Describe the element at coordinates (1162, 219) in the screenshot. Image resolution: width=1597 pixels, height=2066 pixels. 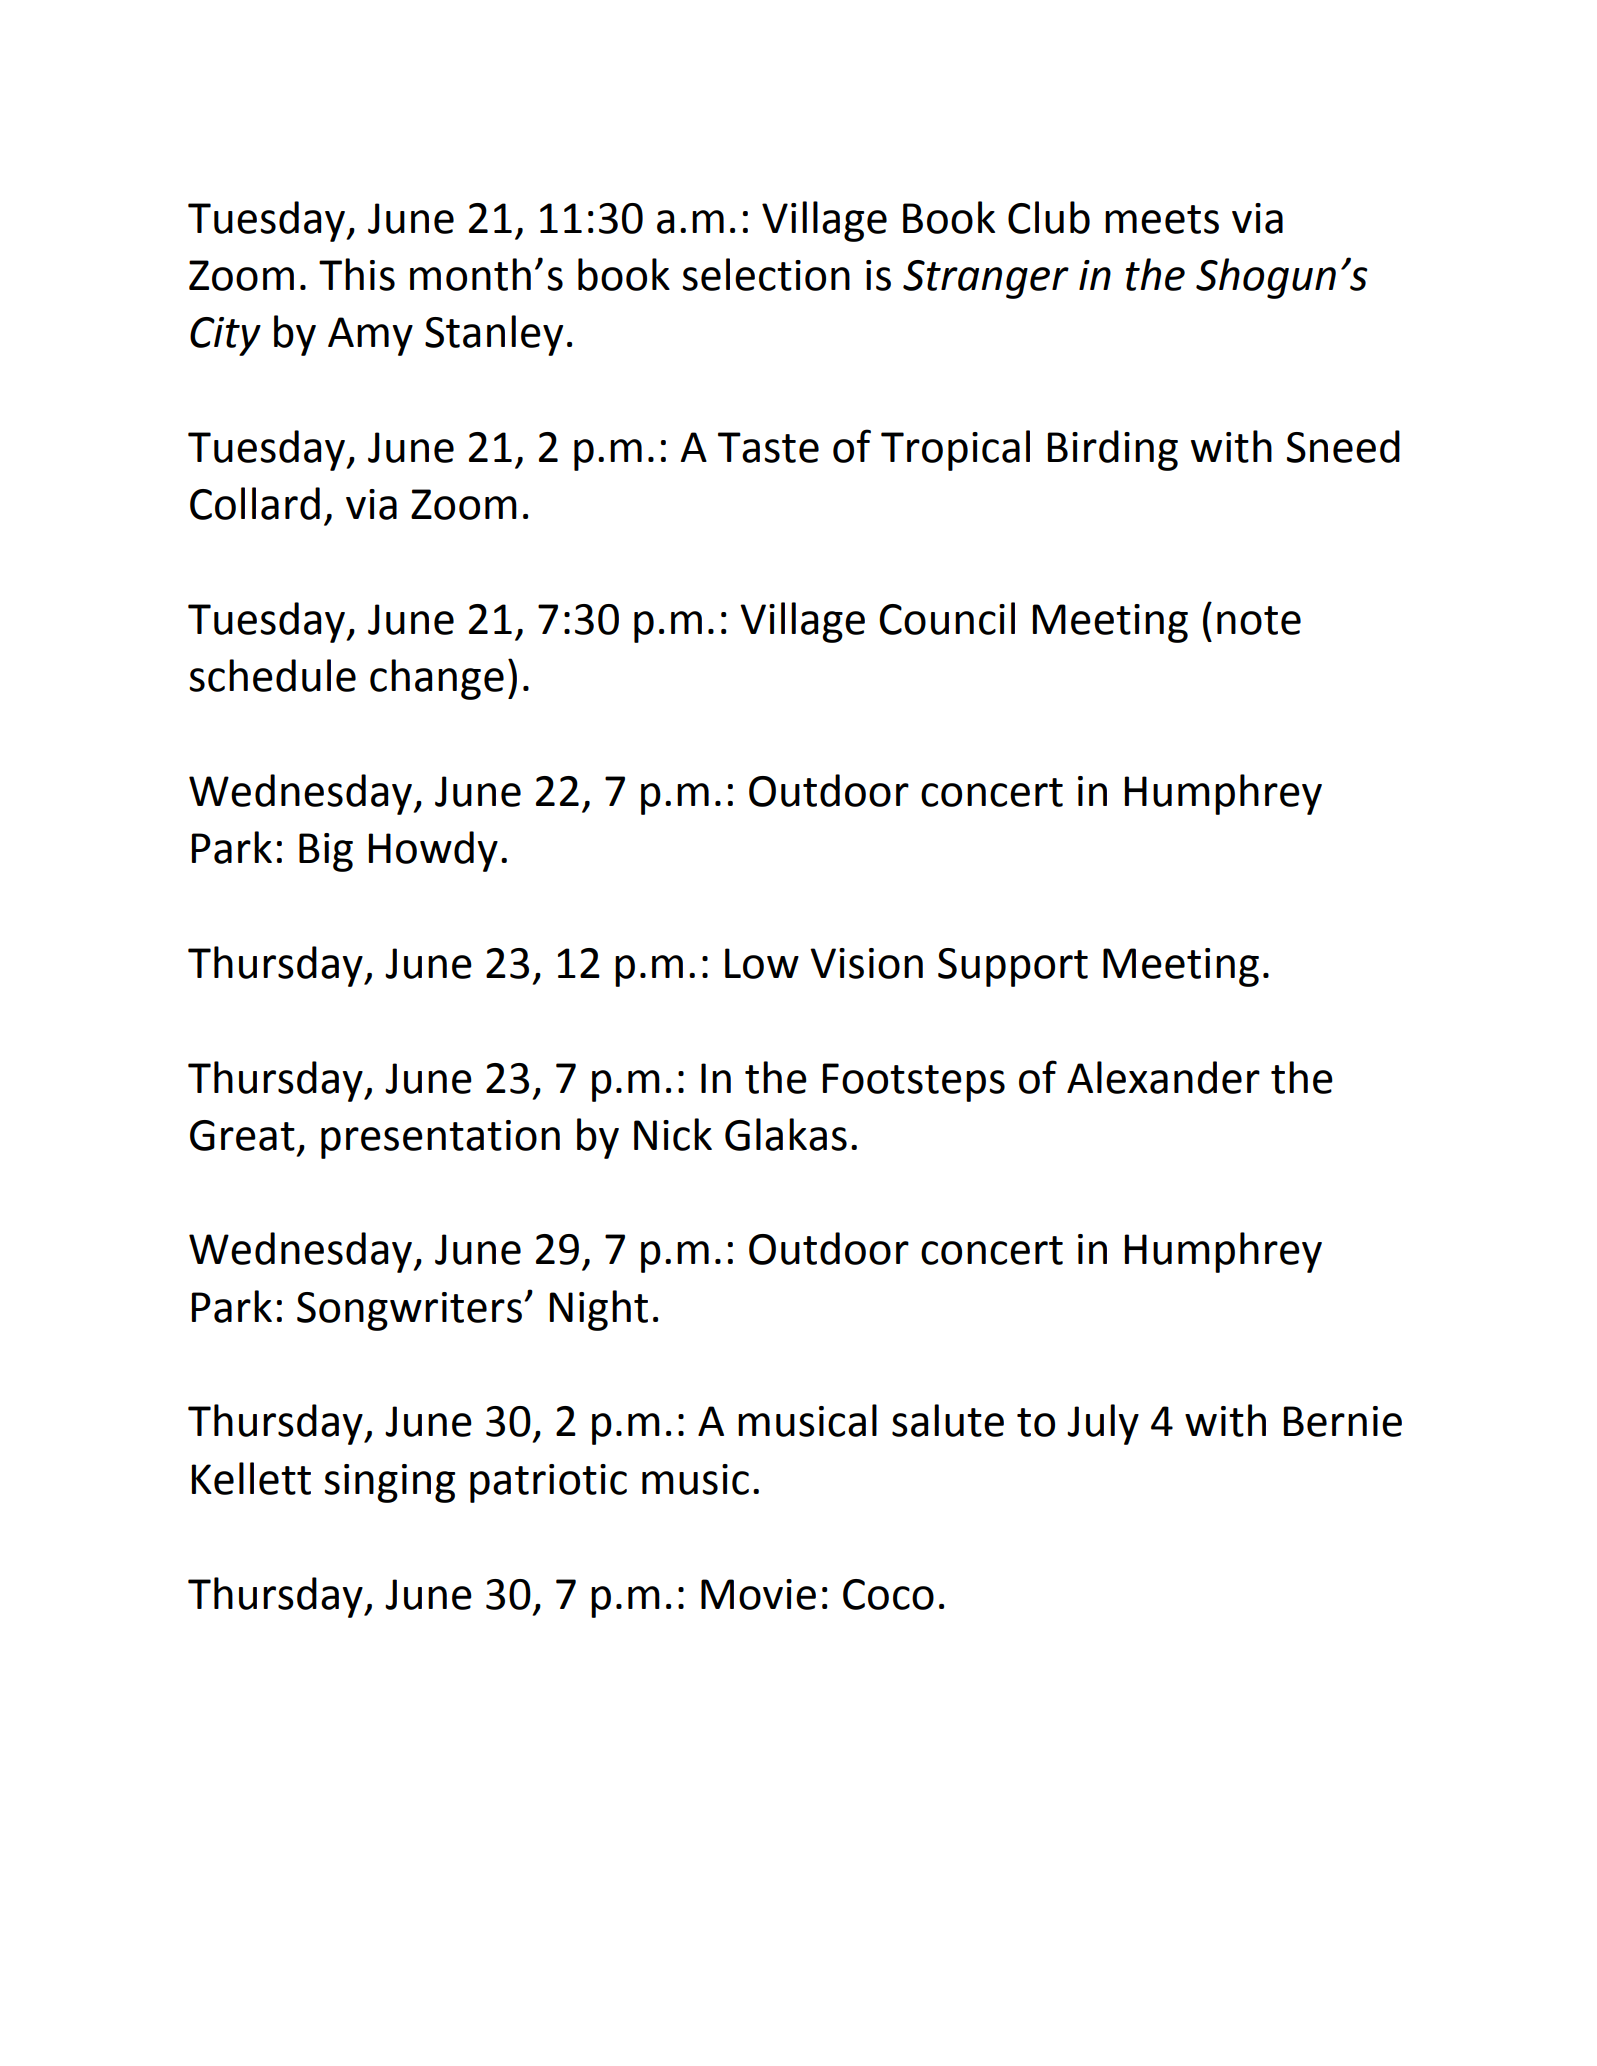
I see `meets` at that location.
